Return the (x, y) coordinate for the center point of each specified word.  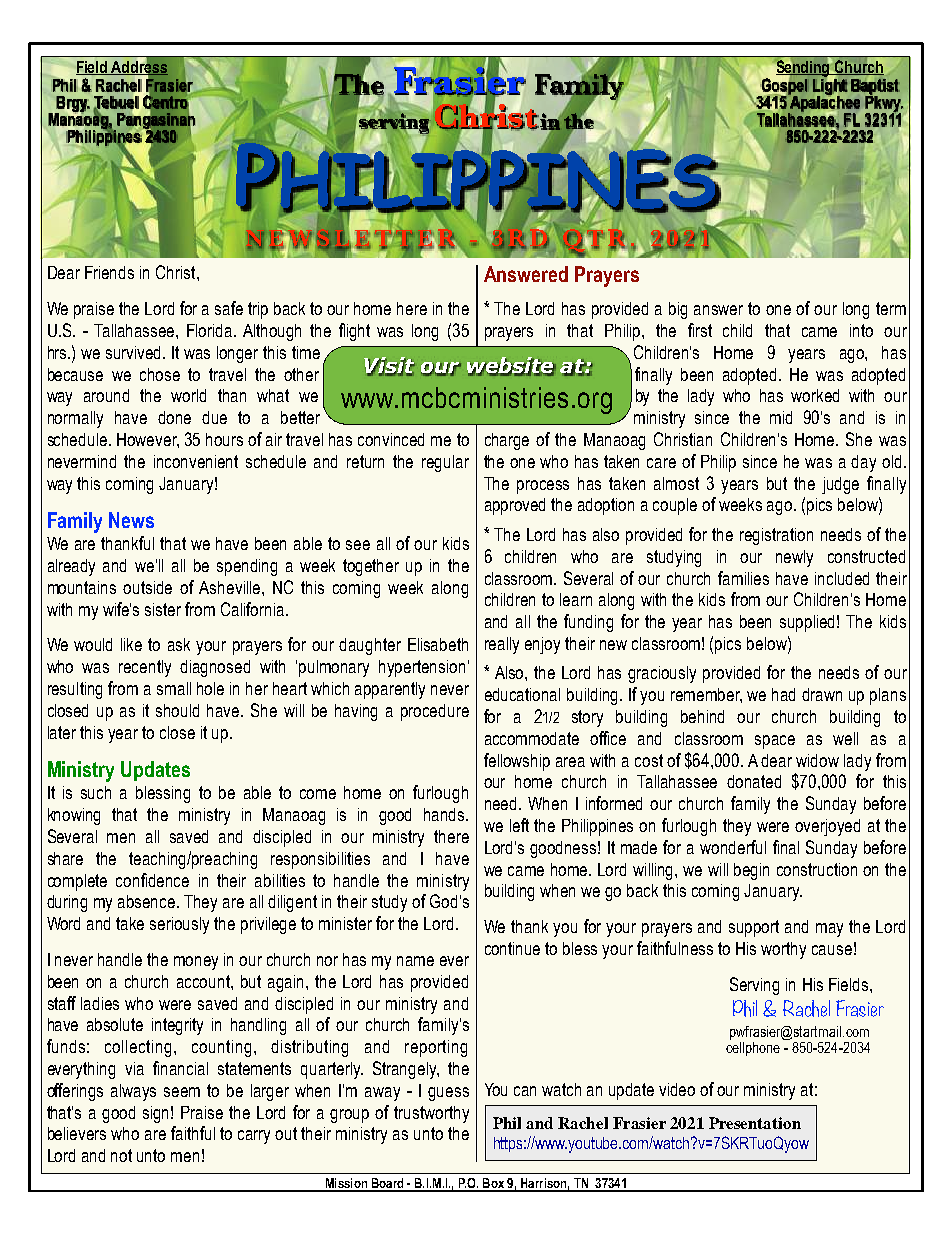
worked (815, 395)
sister (163, 609)
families (743, 578)
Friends (109, 272)
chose (160, 374)
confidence (152, 880)
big (678, 310)
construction (817, 869)
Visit (389, 366)
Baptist (875, 88)
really (502, 645)
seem (182, 1092)
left (519, 825)
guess (448, 1094)
